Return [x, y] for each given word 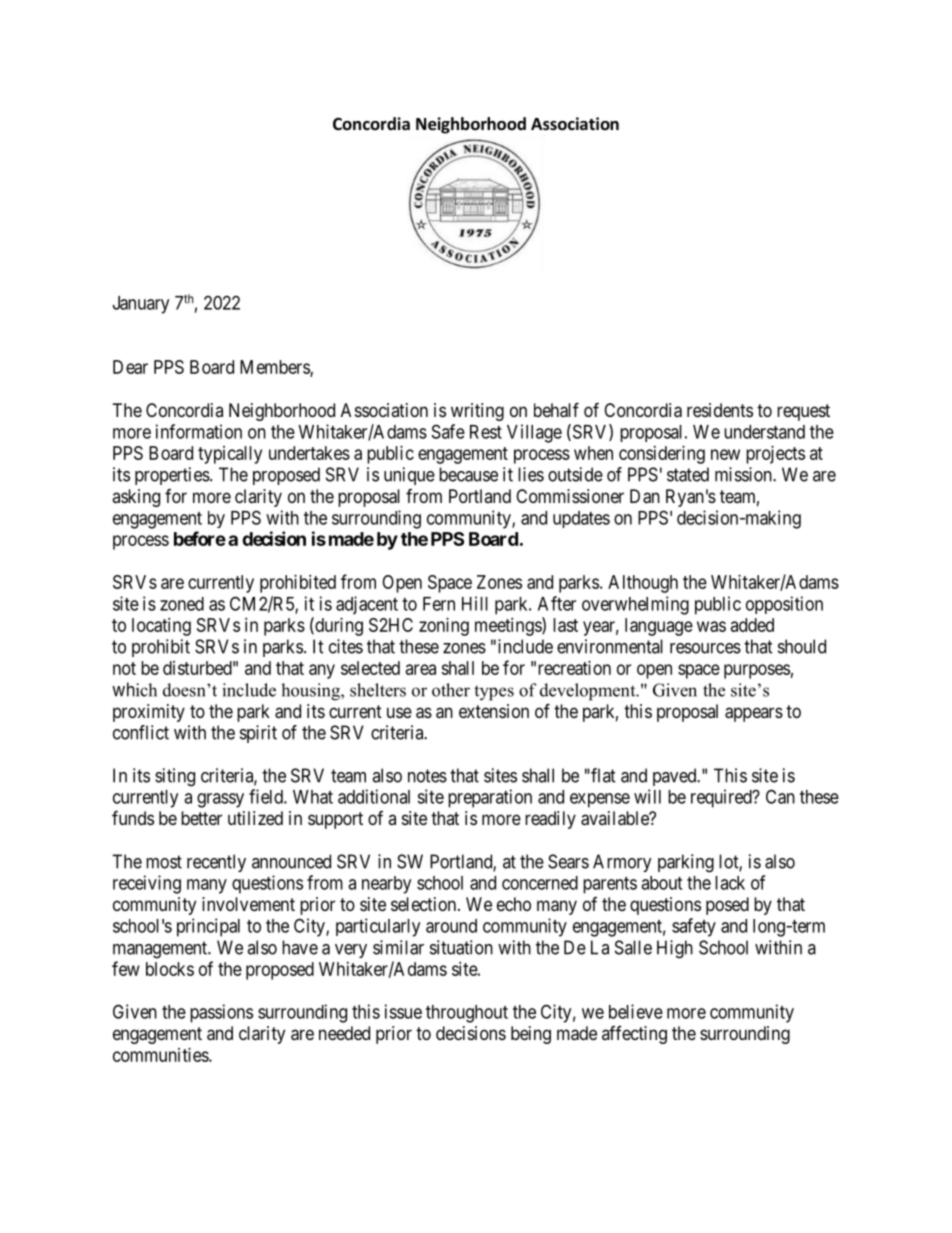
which [134, 689]
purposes [757, 671]
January [141, 305]
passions [221, 1013]
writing [477, 412]
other [451, 690]
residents [720, 410]
